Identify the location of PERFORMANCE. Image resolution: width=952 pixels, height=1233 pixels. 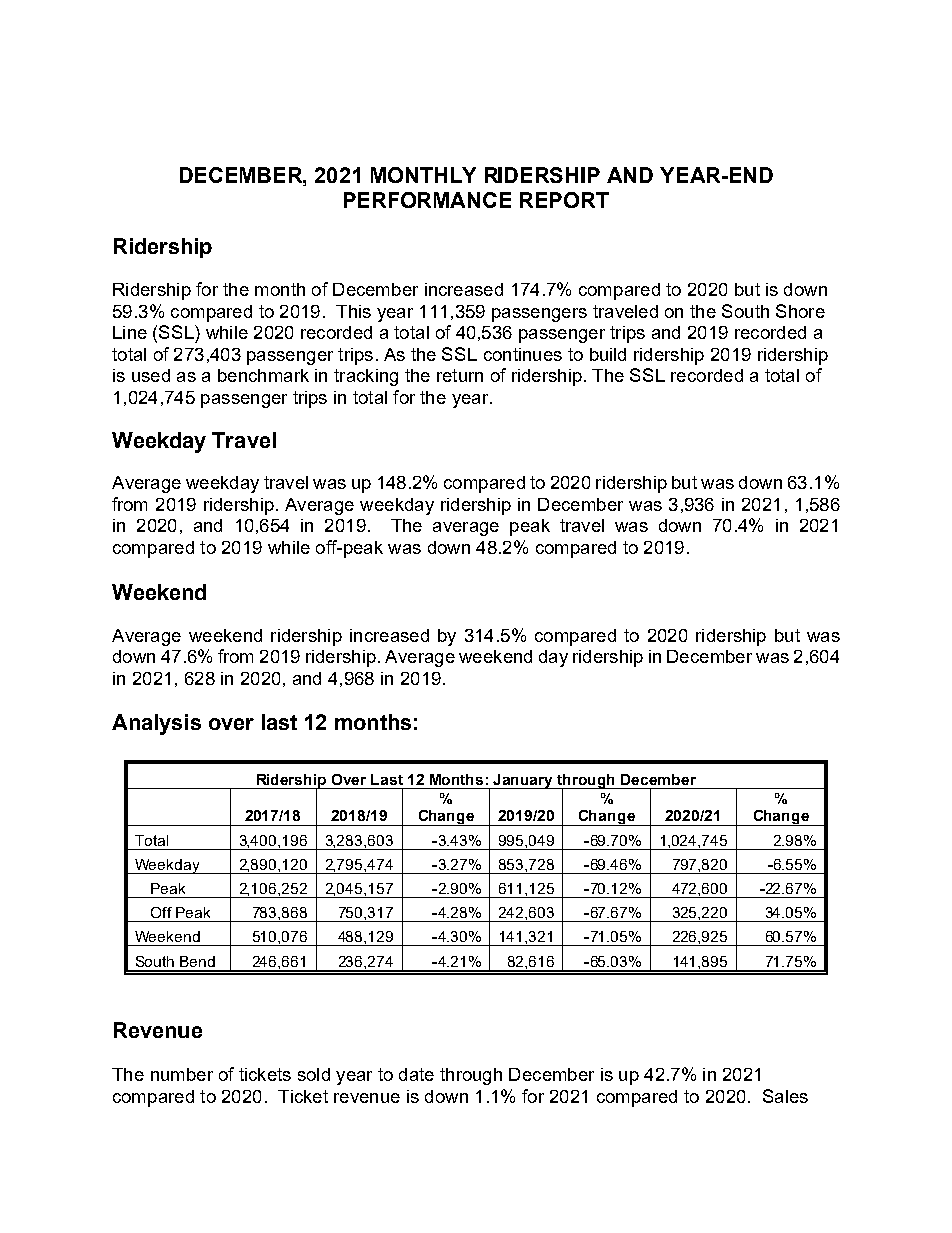
(427, 200).
